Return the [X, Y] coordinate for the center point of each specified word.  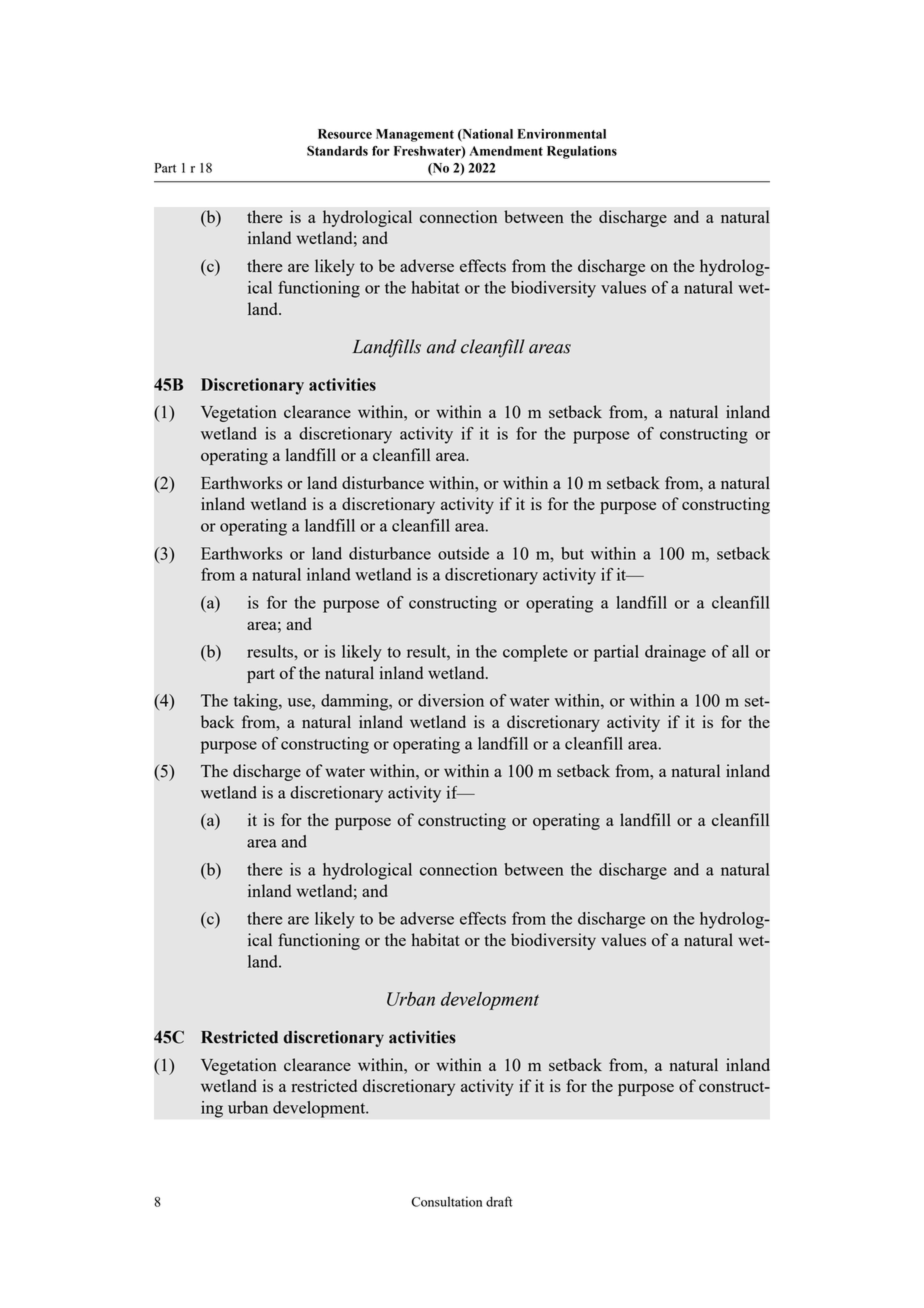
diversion [451, 700]
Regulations [582, 152]
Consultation [447, 1201]
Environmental [561, 134]
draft [499, 1201]
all [740, 651]
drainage [675, 653]
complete [535, 653]
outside [463, 553]
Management [415, 135]
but [572, 553]
